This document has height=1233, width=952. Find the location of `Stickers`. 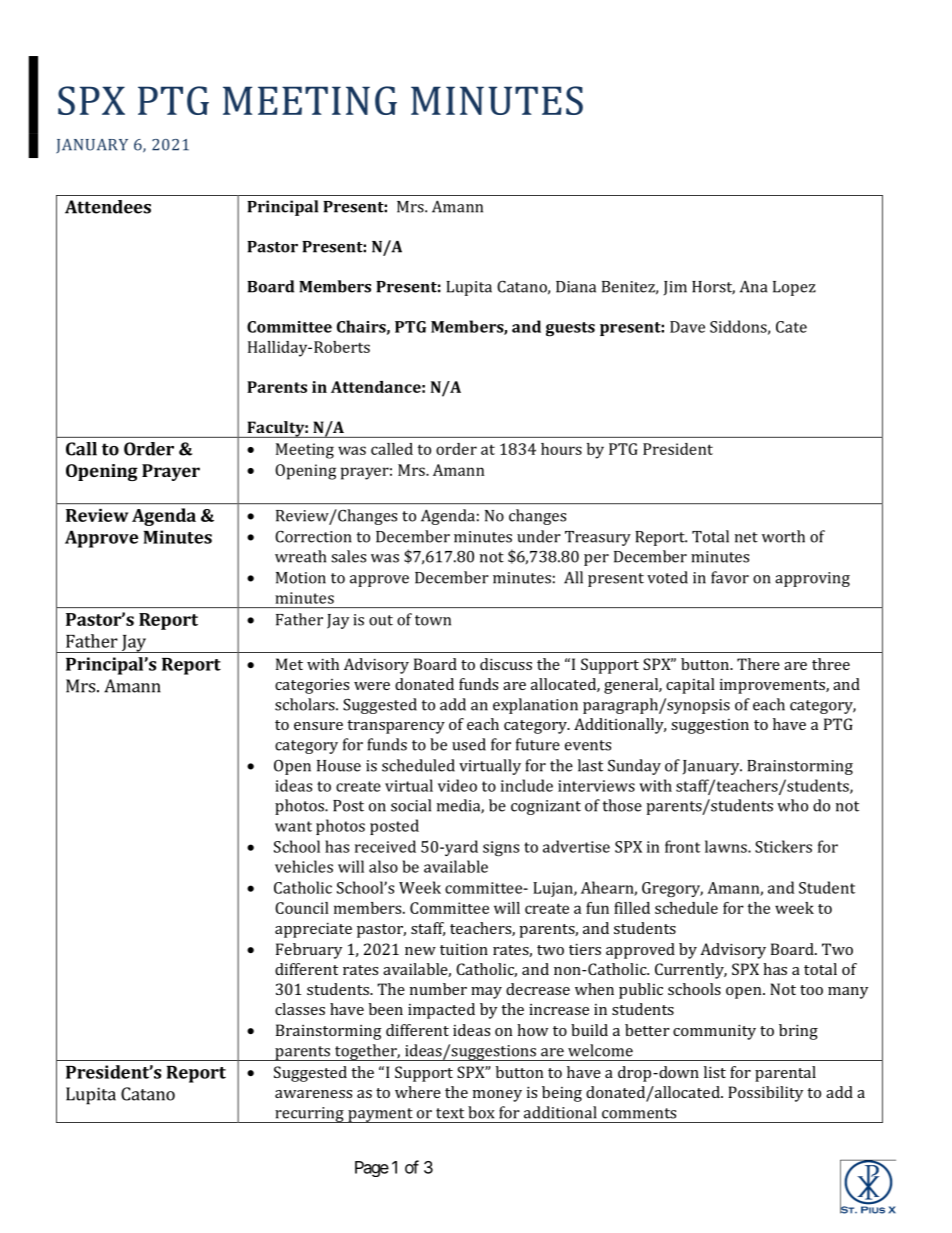

Stickers is located at coordinates (783, 846).
